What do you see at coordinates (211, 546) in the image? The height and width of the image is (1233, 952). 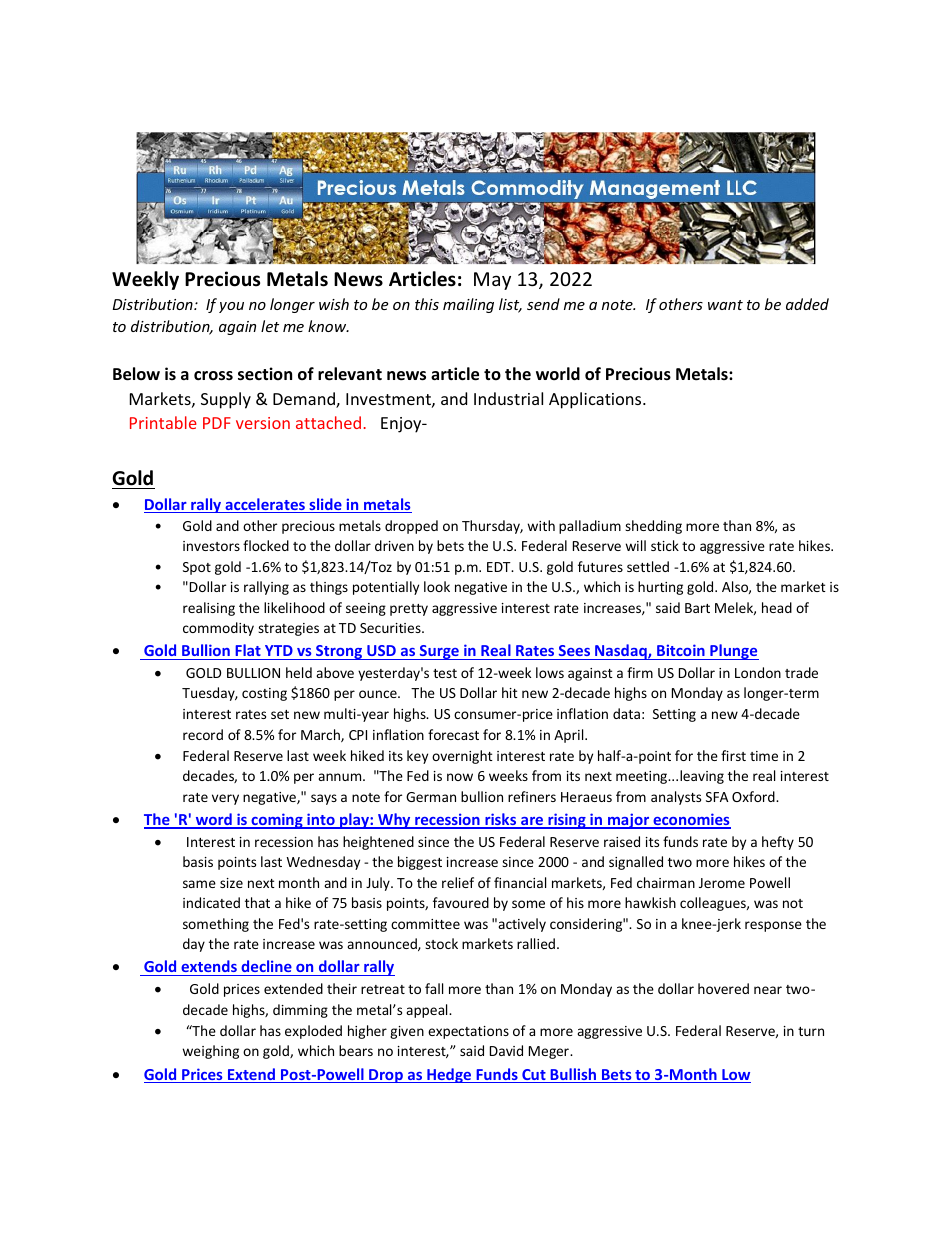 I see `investors` at bounding box center [211, 546].
